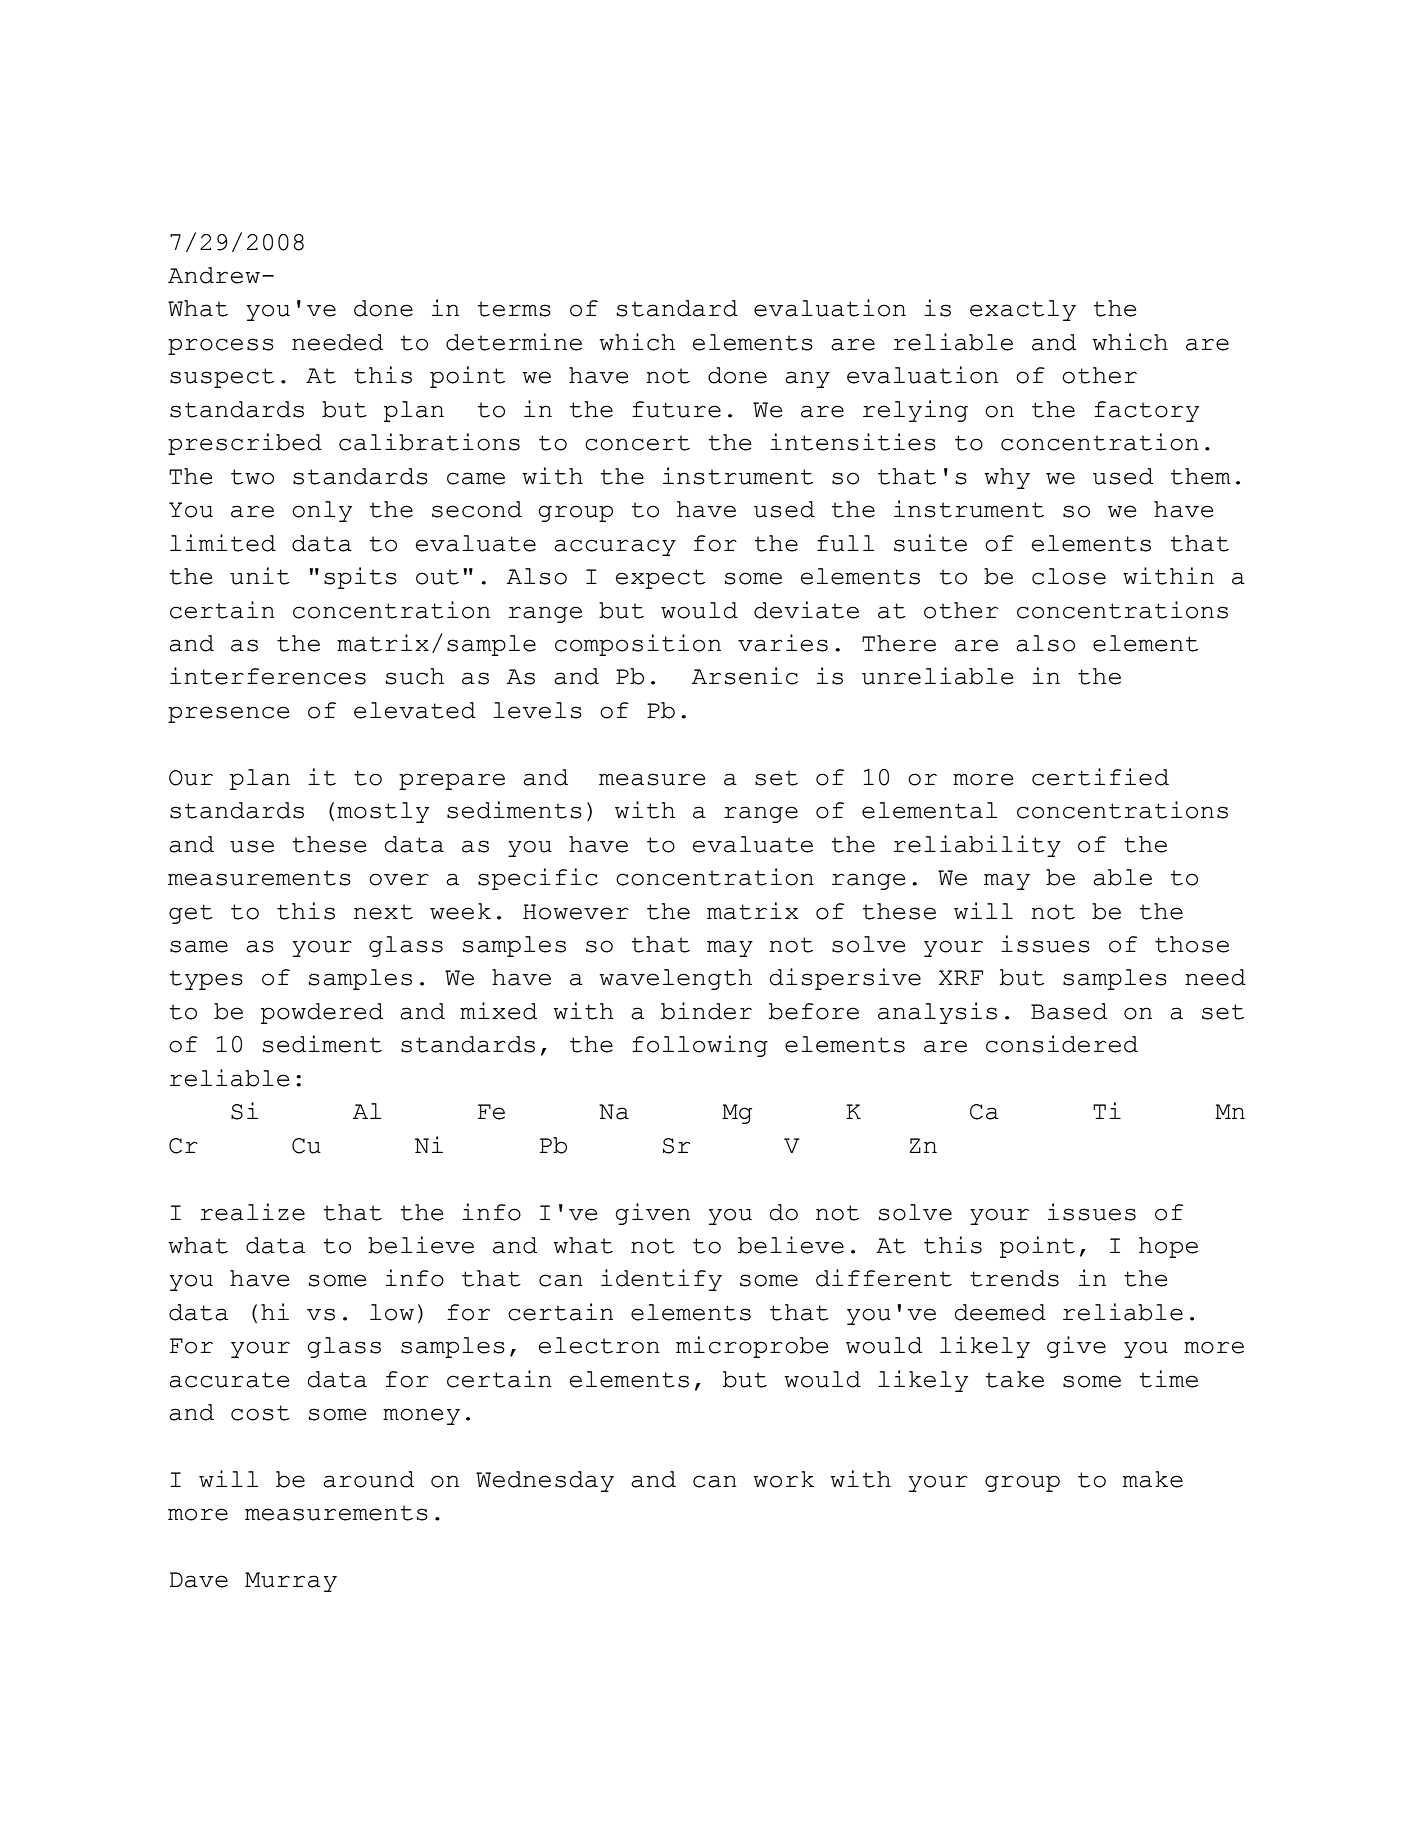  Describe the element at coordinates (745, 676) in the screenshot. I see `Arsenic` at that location.
